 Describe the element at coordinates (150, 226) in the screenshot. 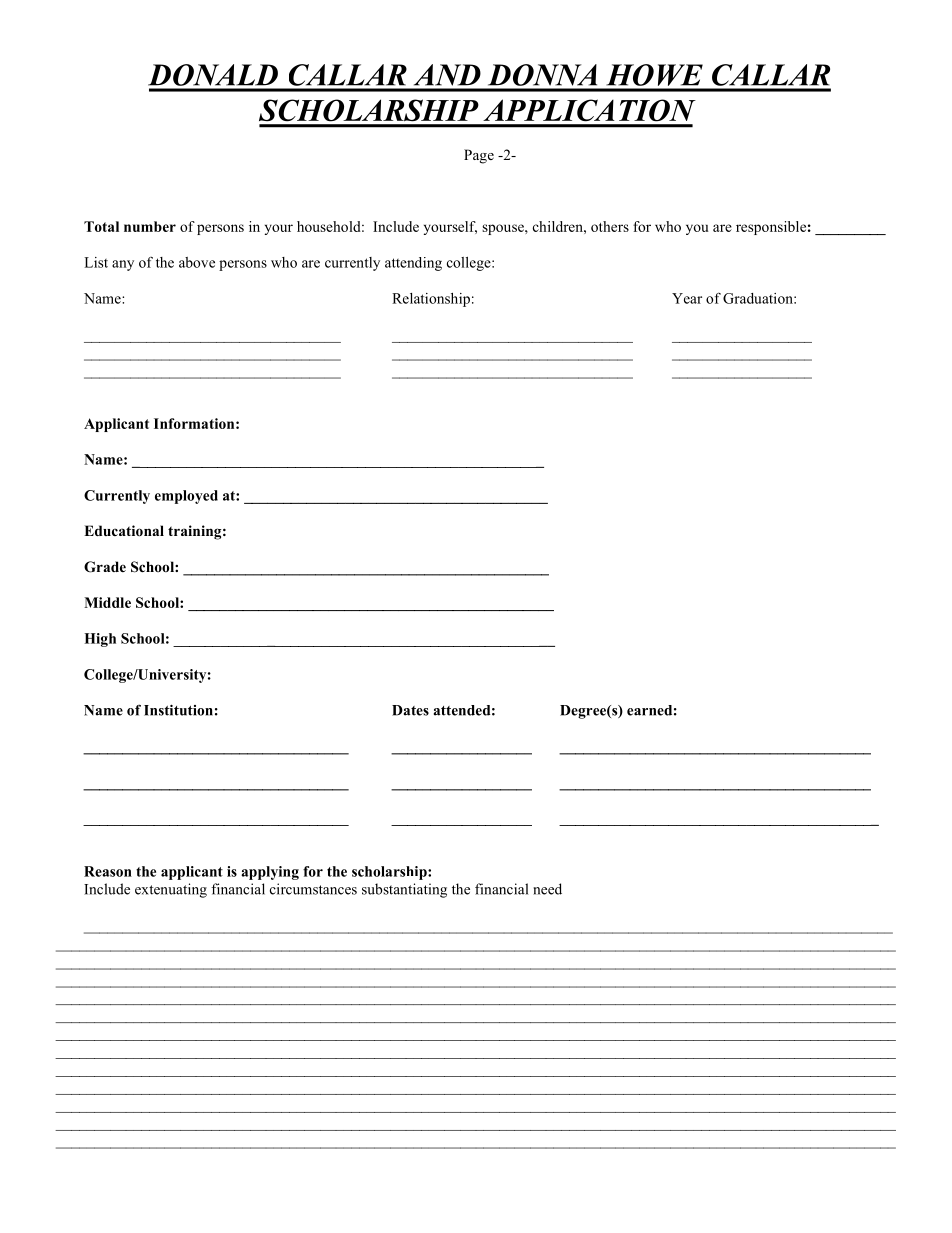

I see `number` at that location.
